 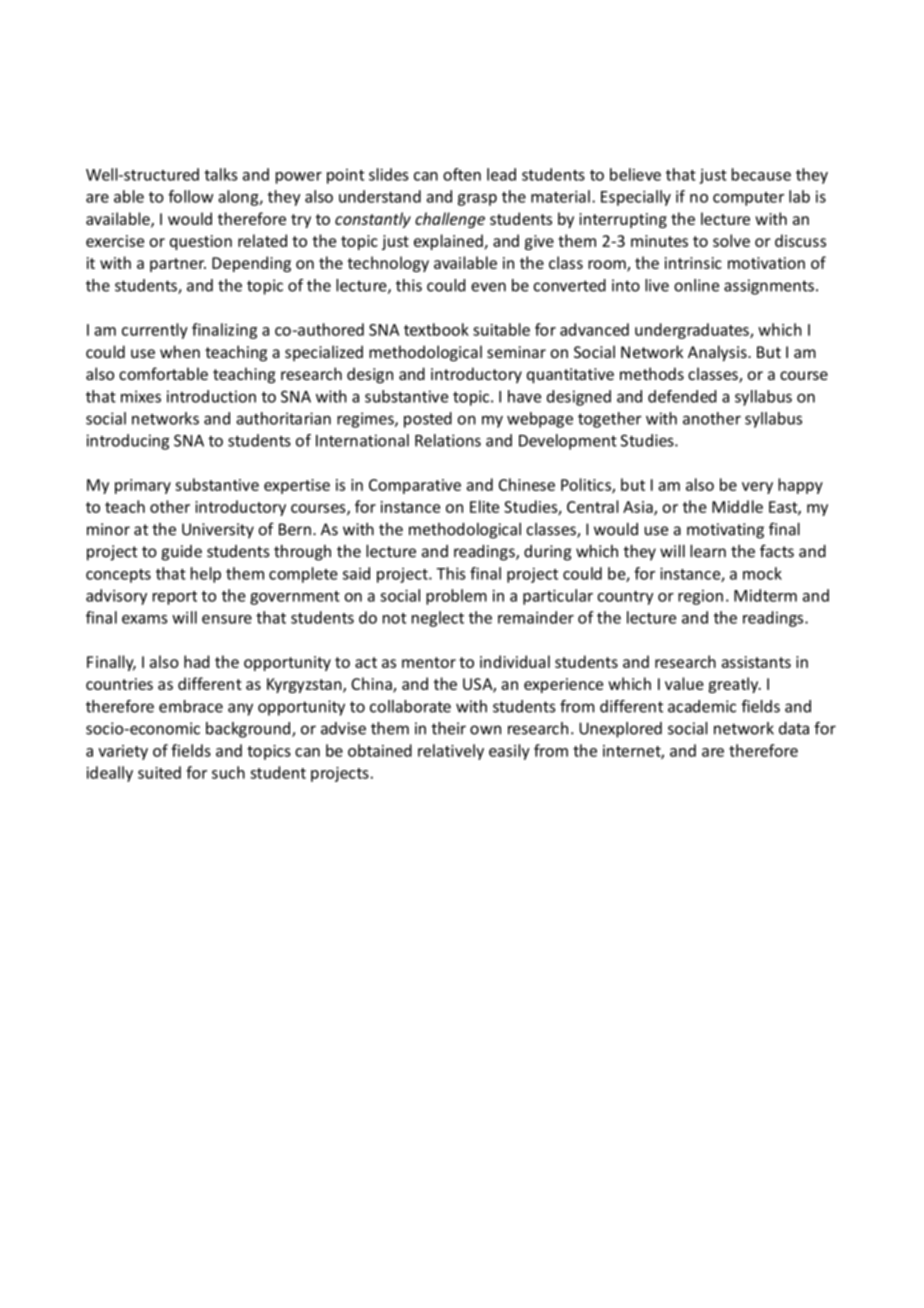 I want to click on problem, so click(x=456, y=597).
